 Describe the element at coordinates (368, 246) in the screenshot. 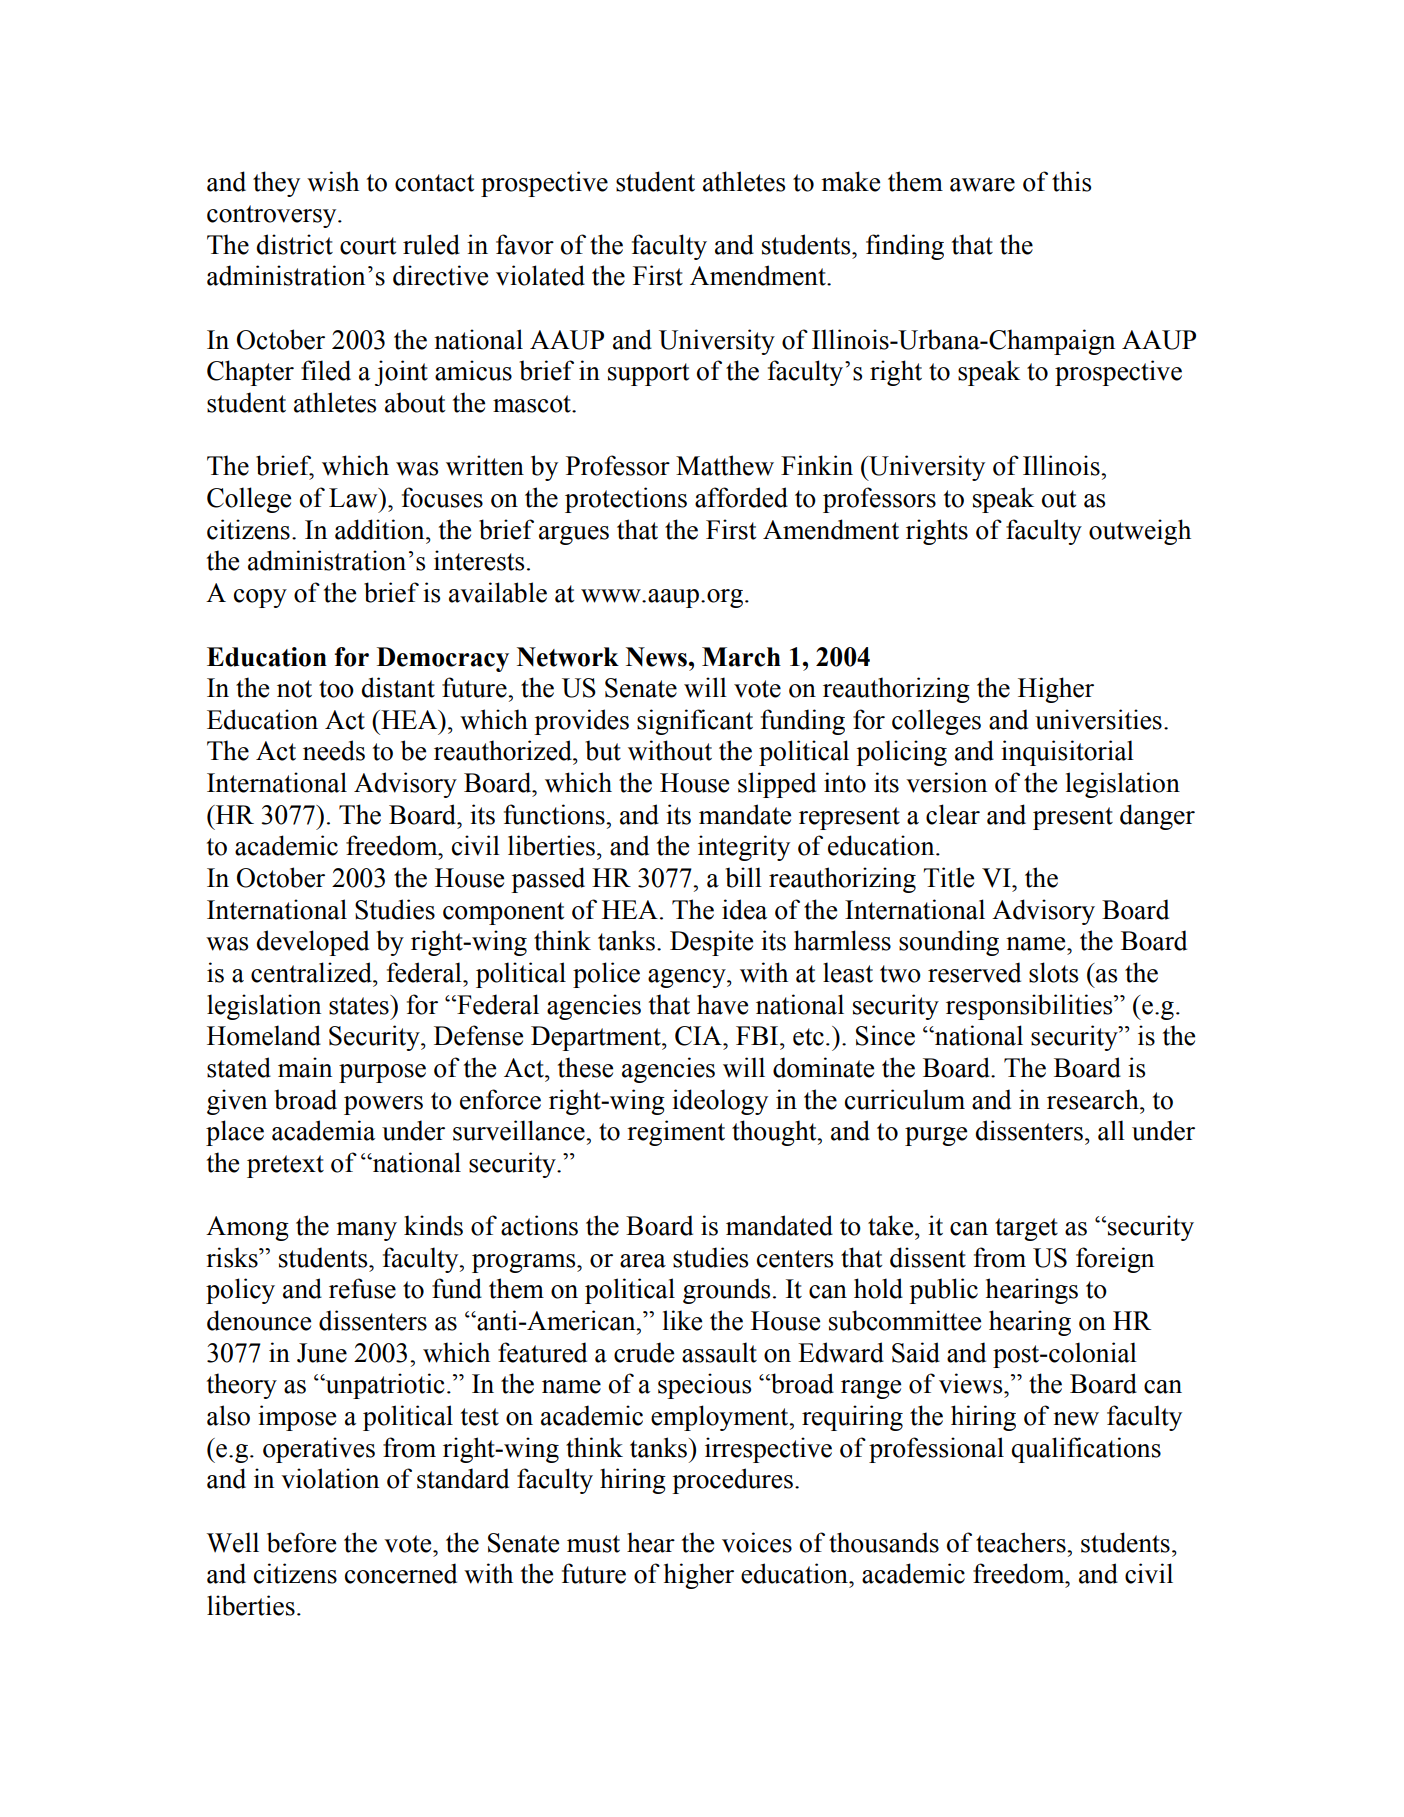

I see `court` at that location.
